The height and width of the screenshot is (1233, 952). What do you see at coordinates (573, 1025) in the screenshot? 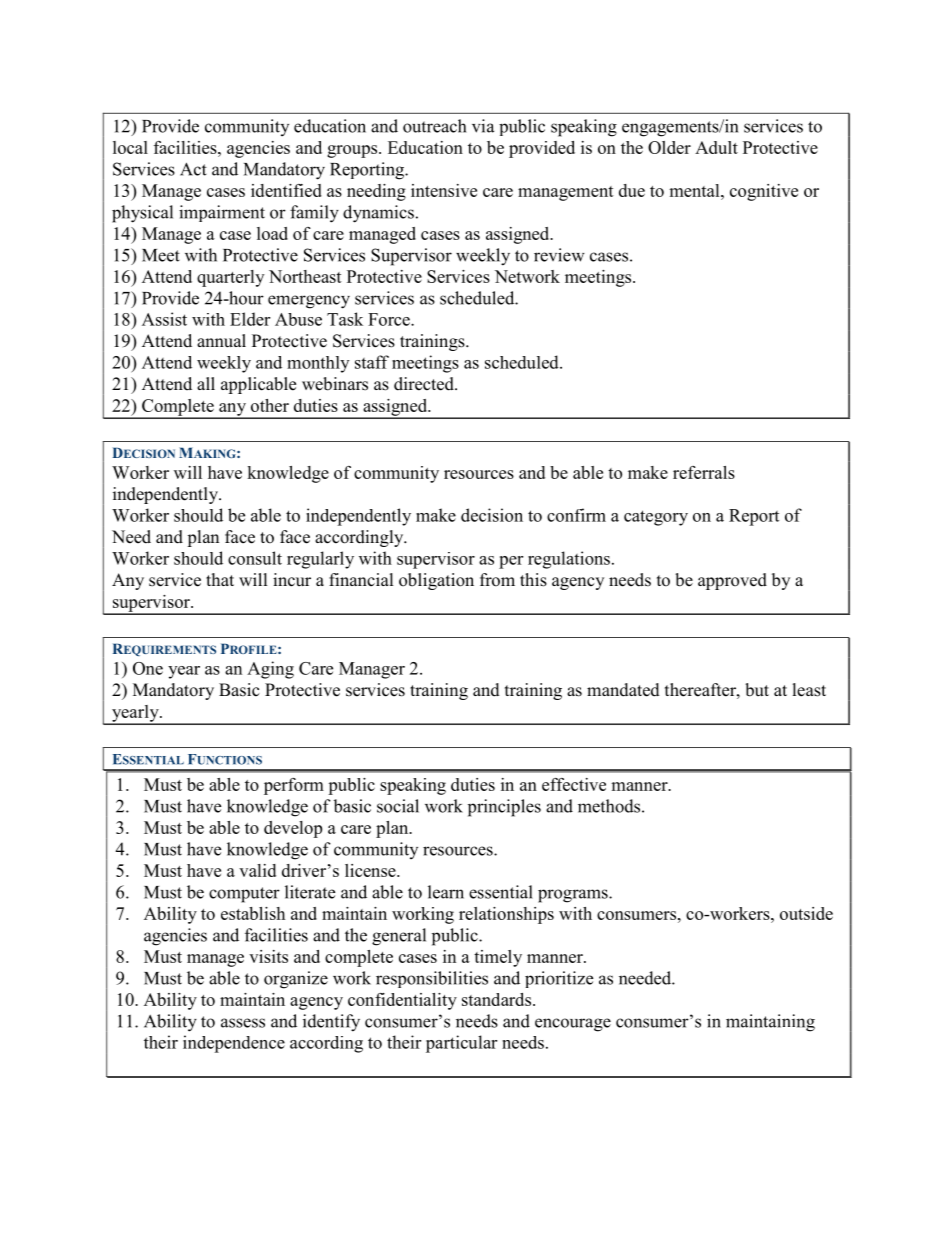
I see `encourage` at bounding box center [573, 1025].
